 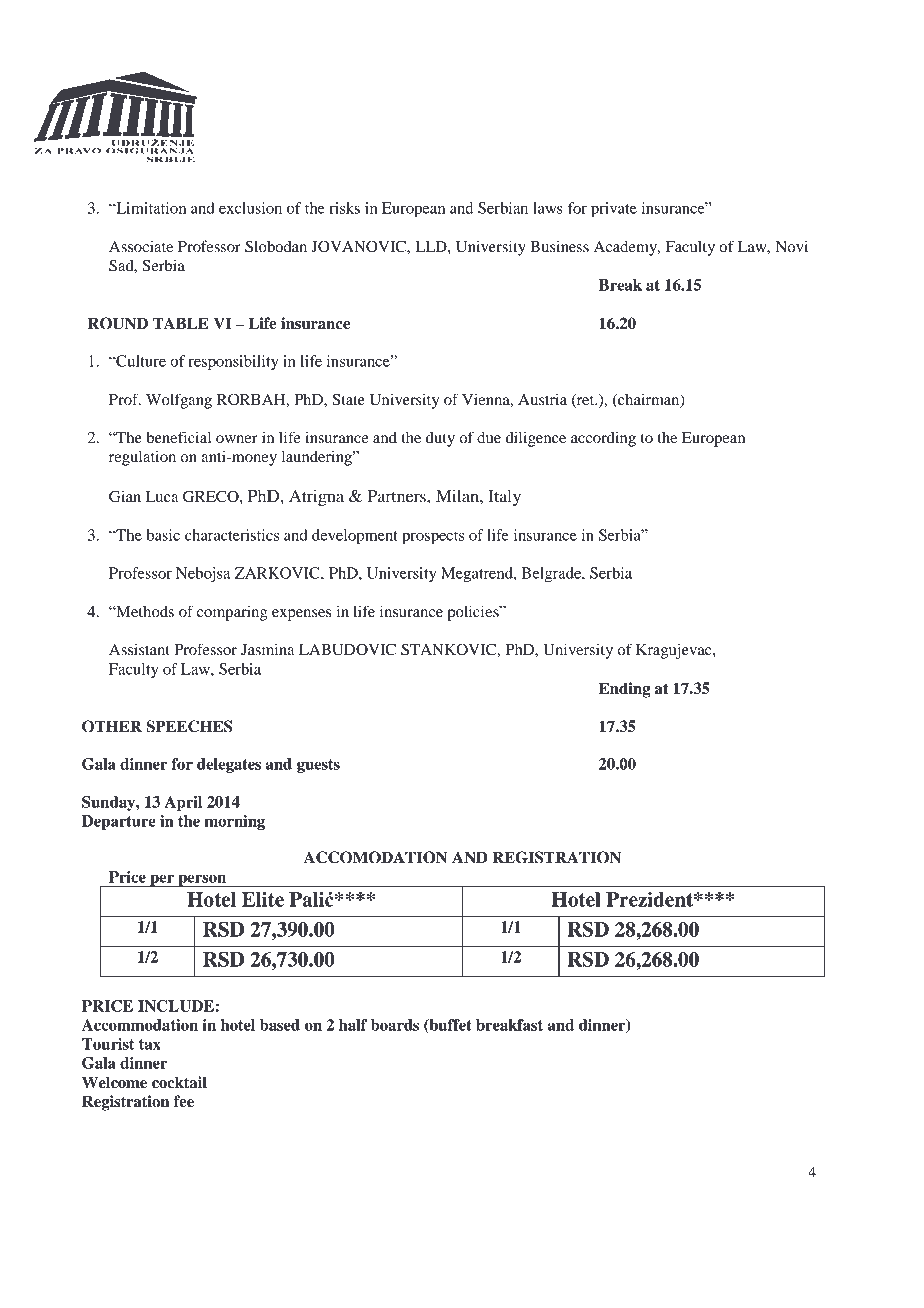 What do you see at coordinates (179, 1082) in the screenshot?
I see `cocktail` at bounding box center [179, 1082].
